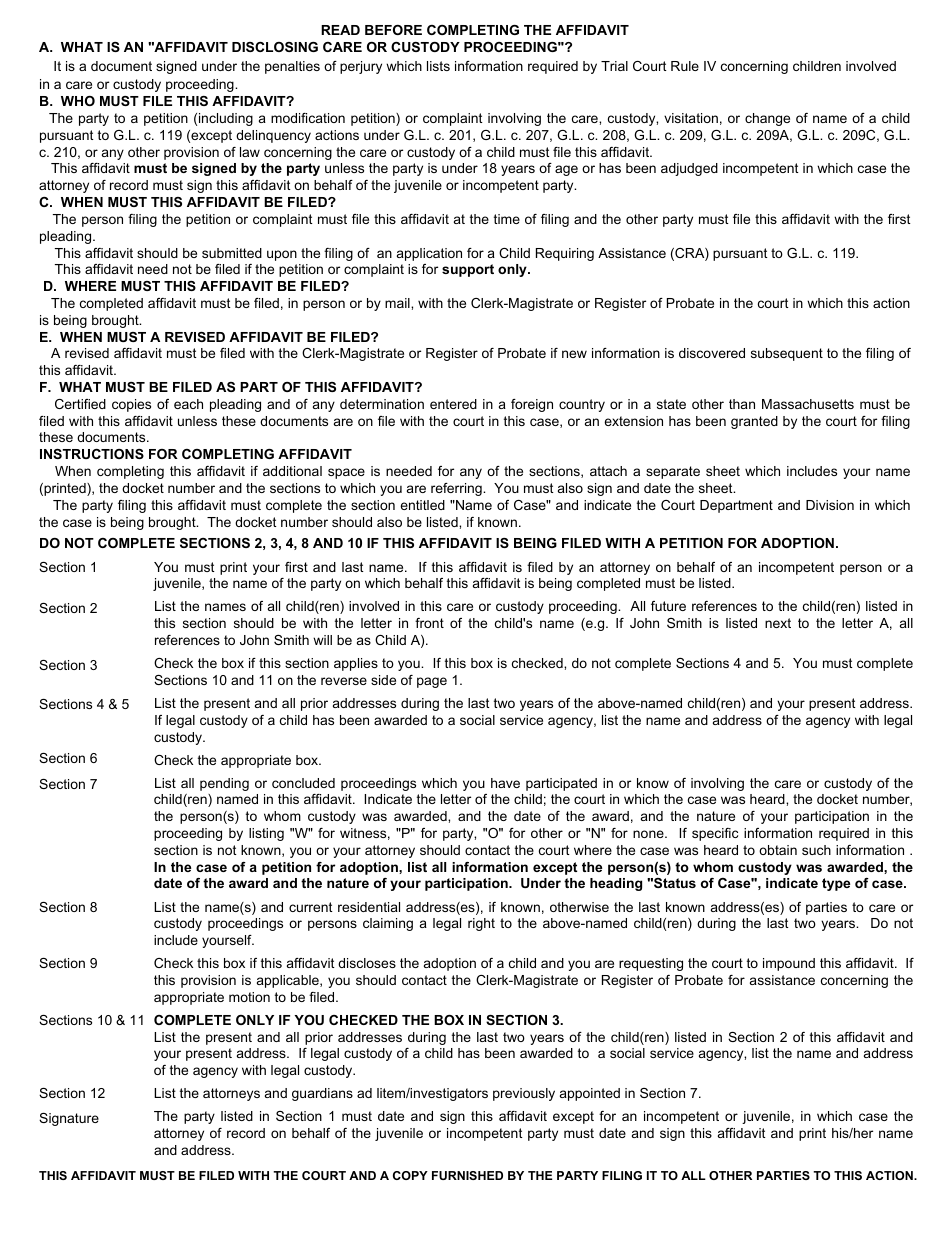  Describe the element at coordinates (393, 30) in the screenshot. I see `BEFORE` at that location.
